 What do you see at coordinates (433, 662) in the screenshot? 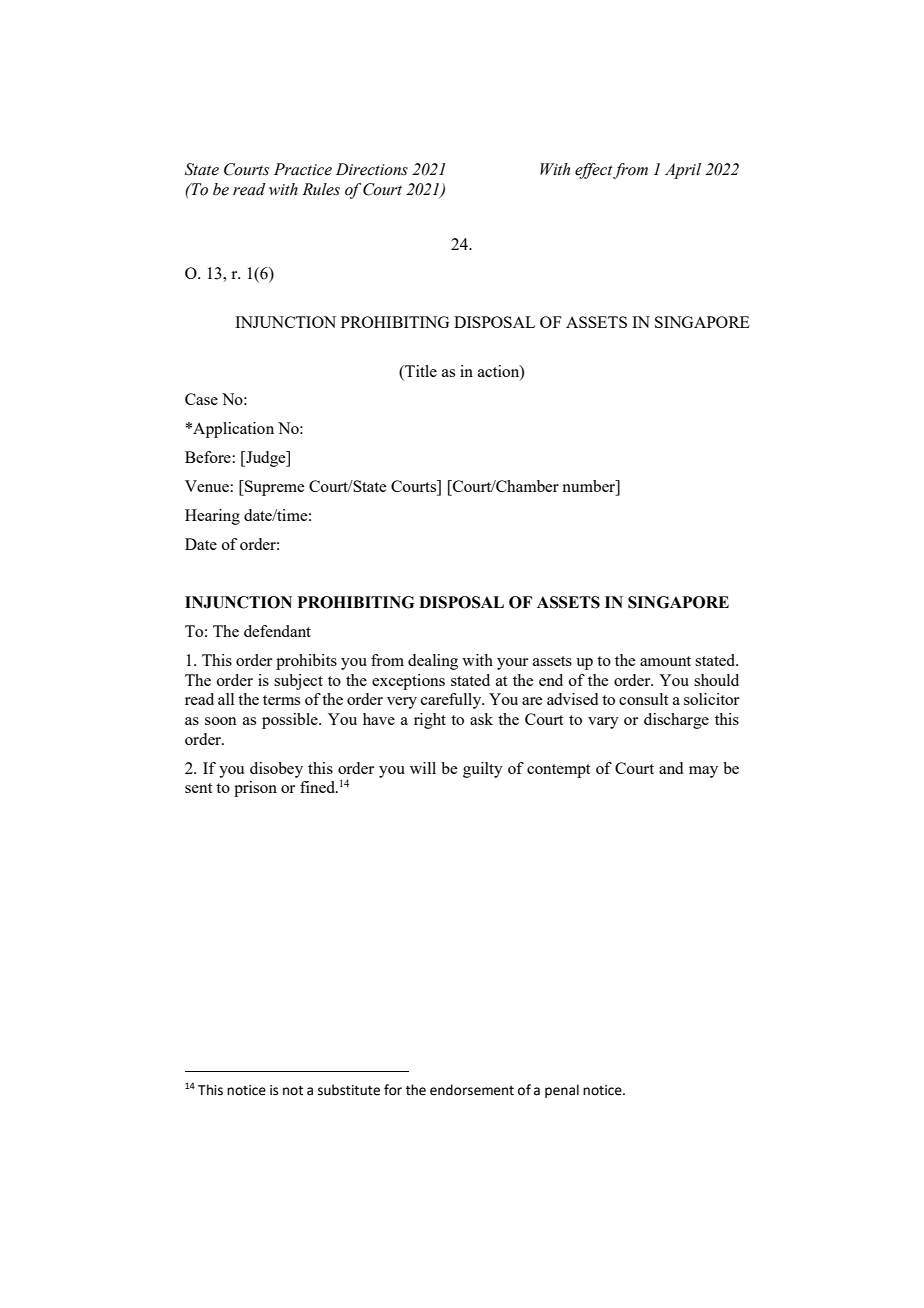
I see `dealing` at bounding box center [433, 662].
